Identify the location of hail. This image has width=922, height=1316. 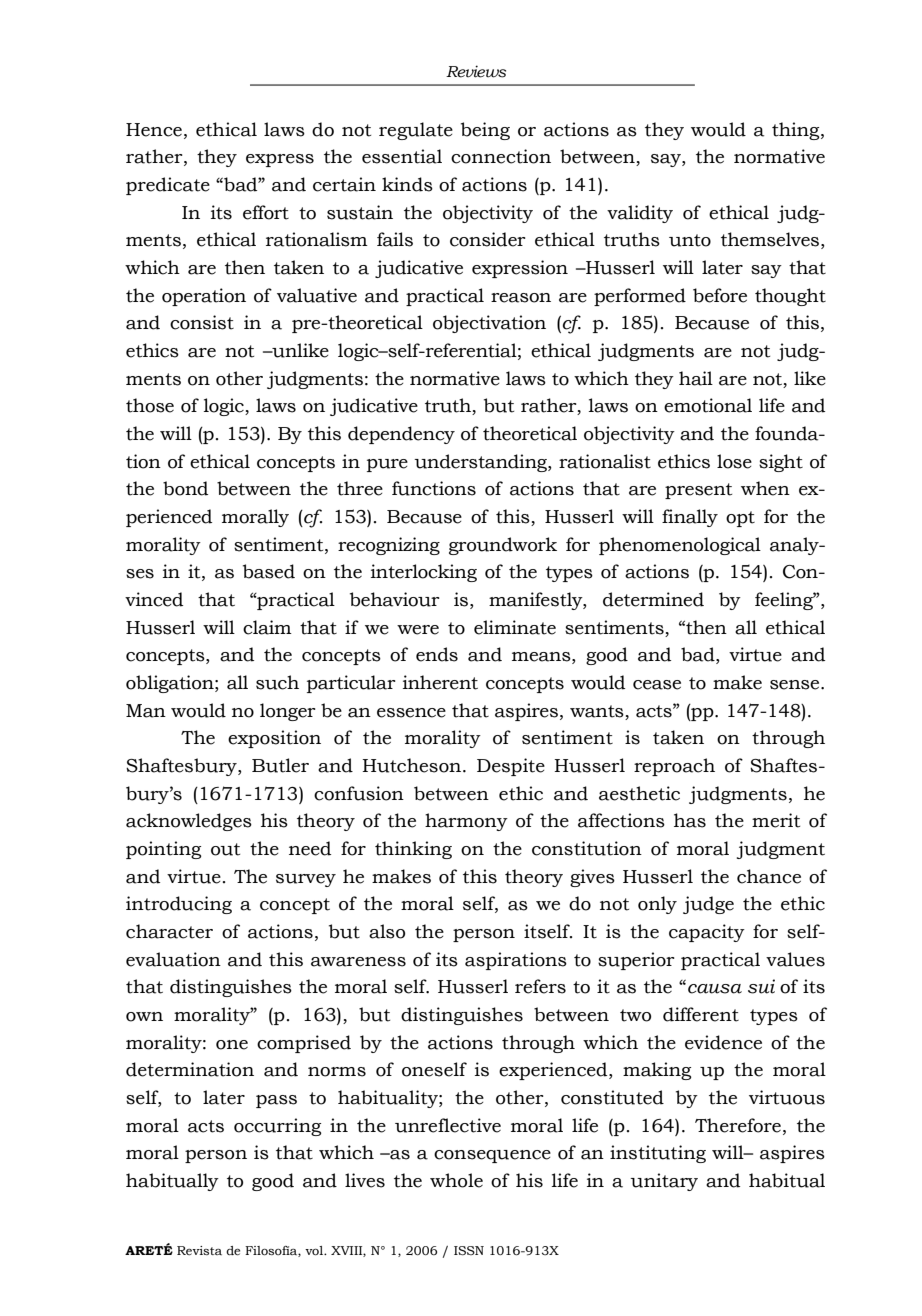
(696, 378).
